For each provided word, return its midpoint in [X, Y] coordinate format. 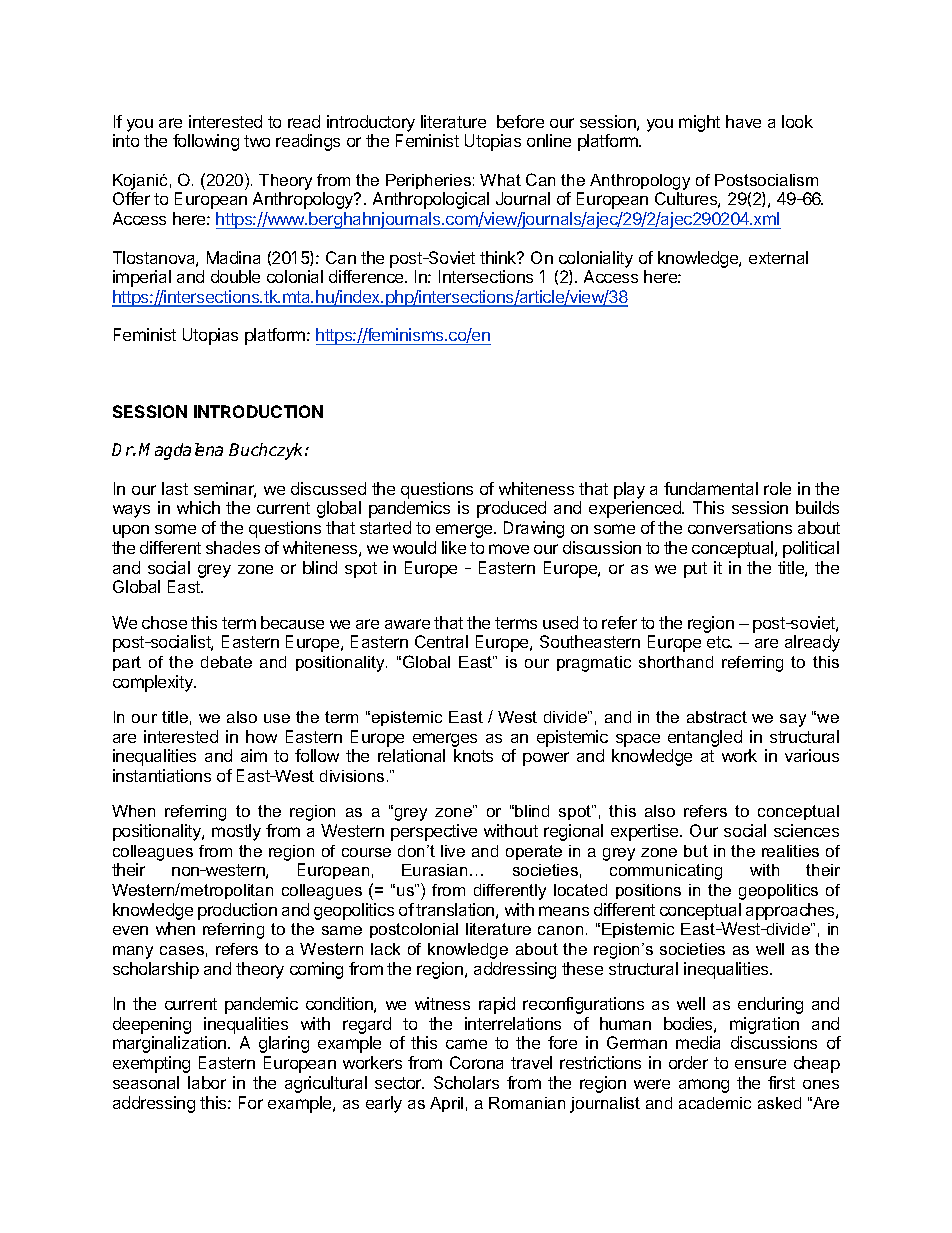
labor [207, 1082]
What [500, 180]
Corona [476, 1062]
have [743, 121]
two [257, 141]
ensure [760, 1064]
